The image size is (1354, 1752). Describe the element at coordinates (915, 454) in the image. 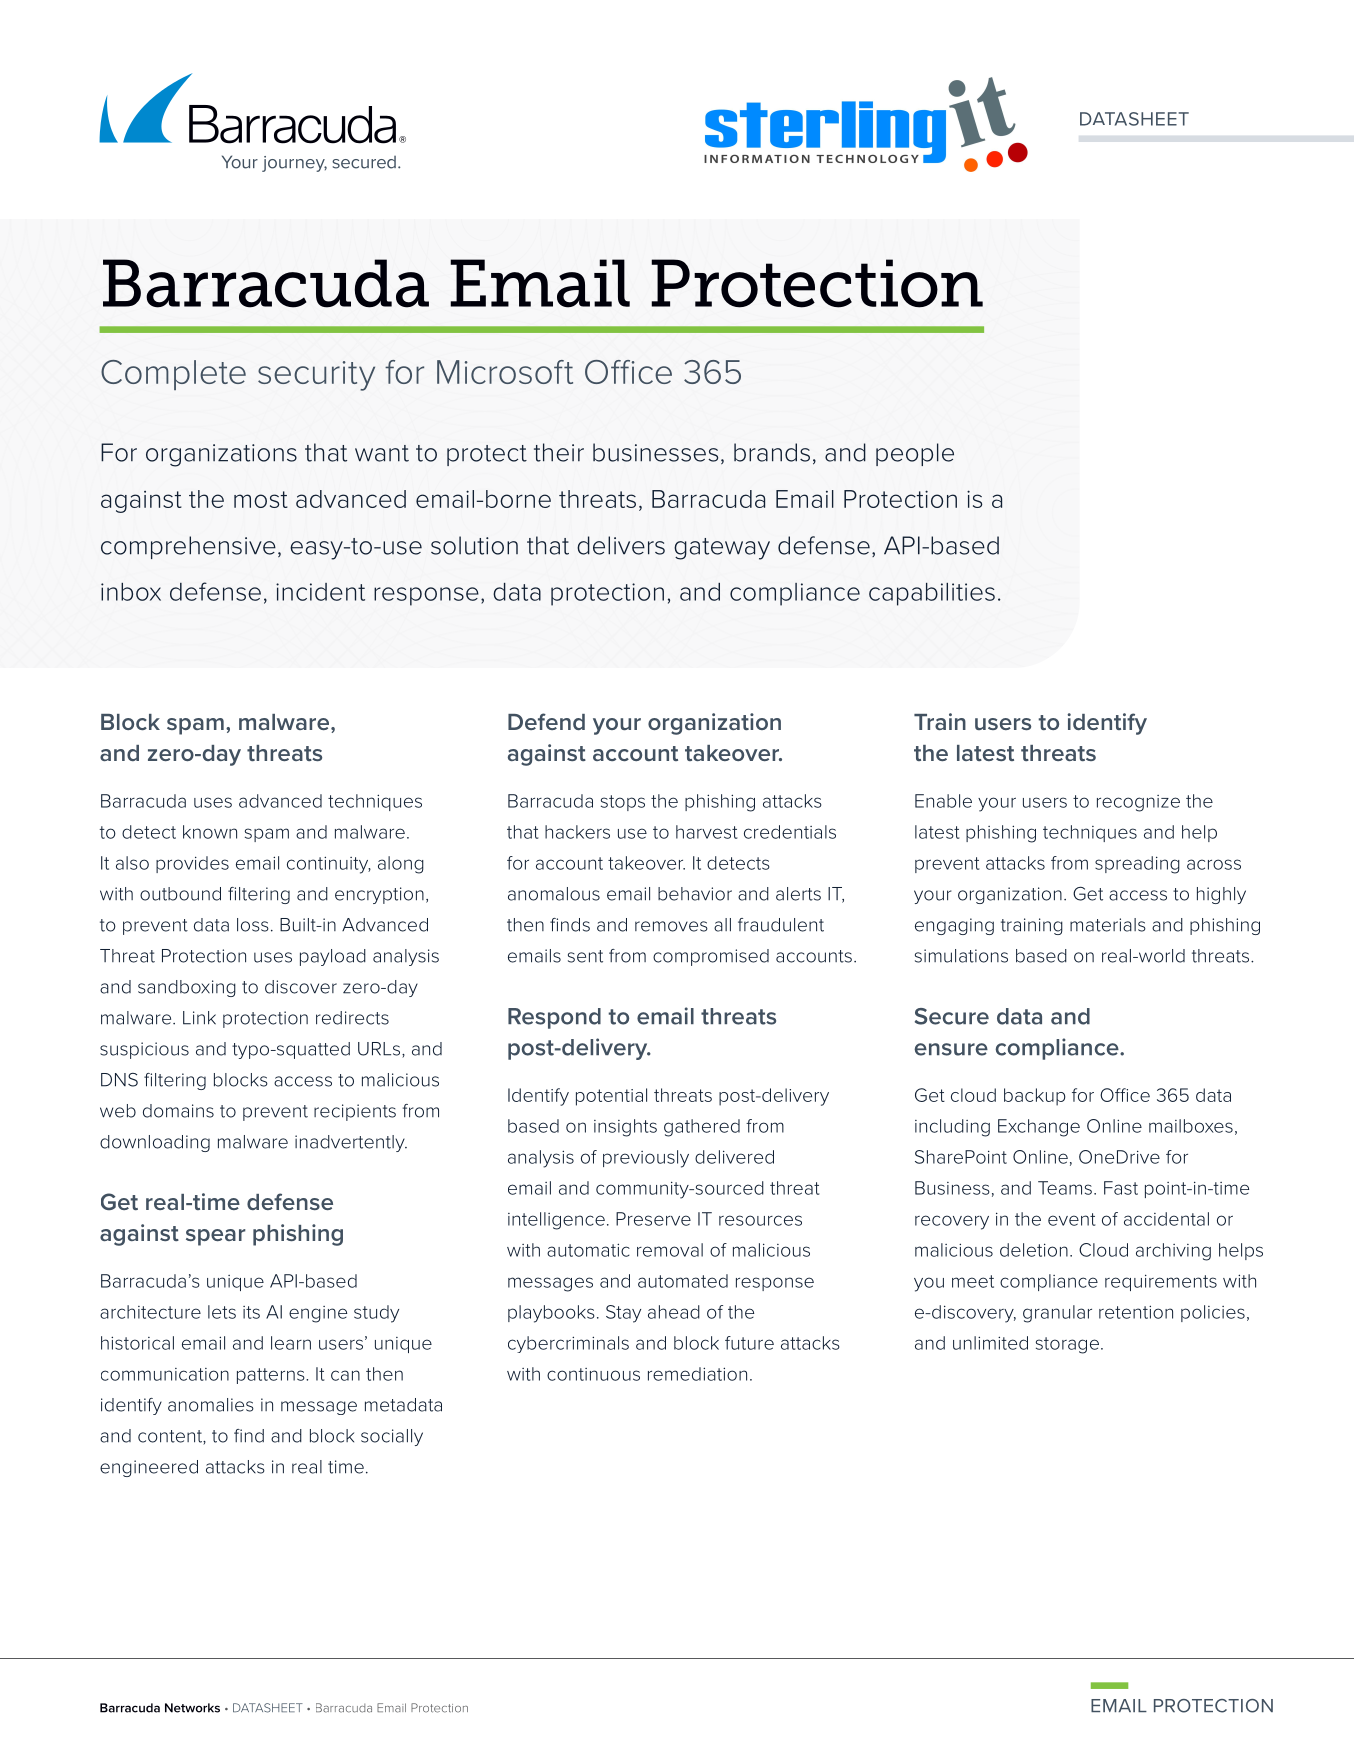

I see `people` at that location.
